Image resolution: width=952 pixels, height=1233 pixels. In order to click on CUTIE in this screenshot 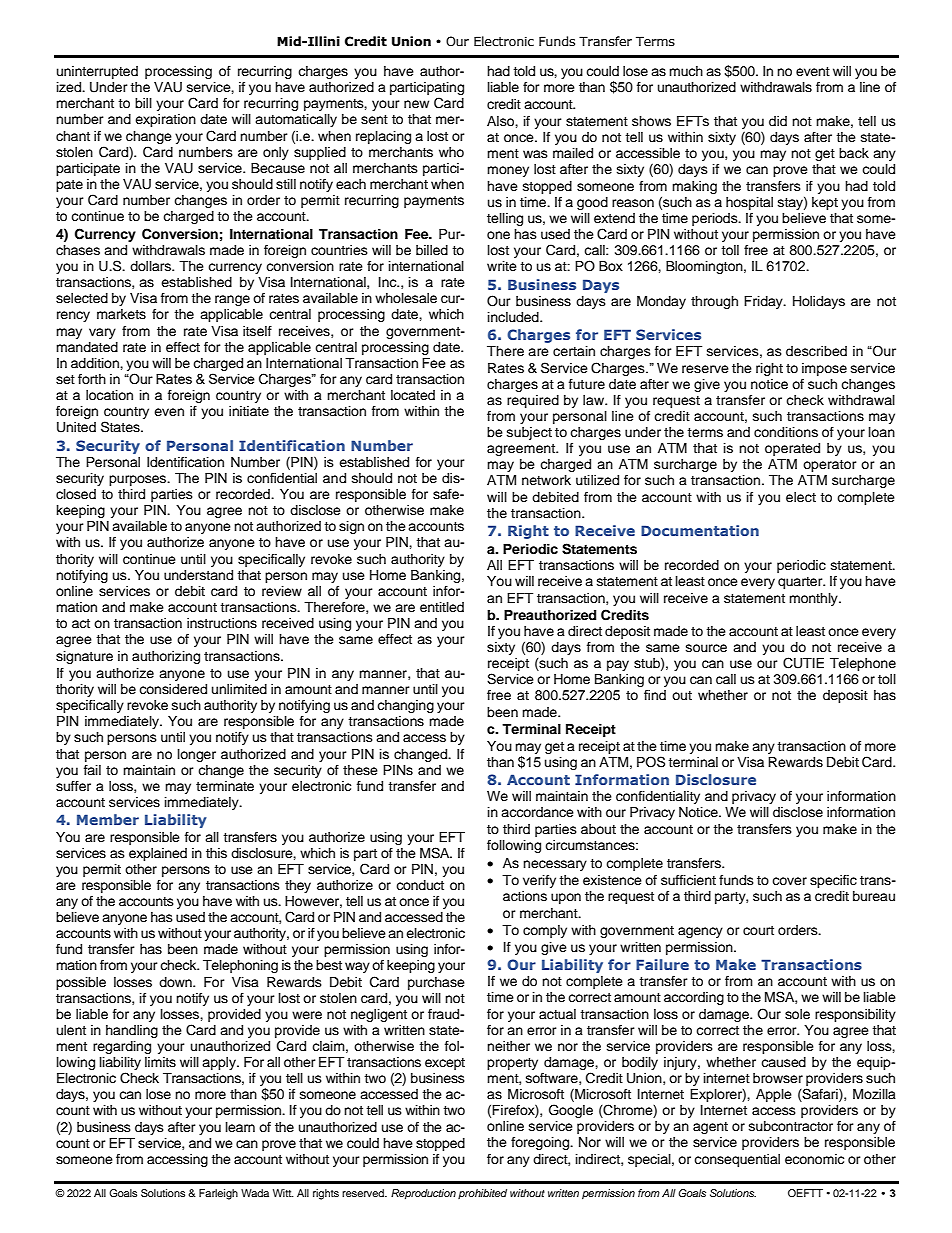, I will do `click(803, 663)`.
